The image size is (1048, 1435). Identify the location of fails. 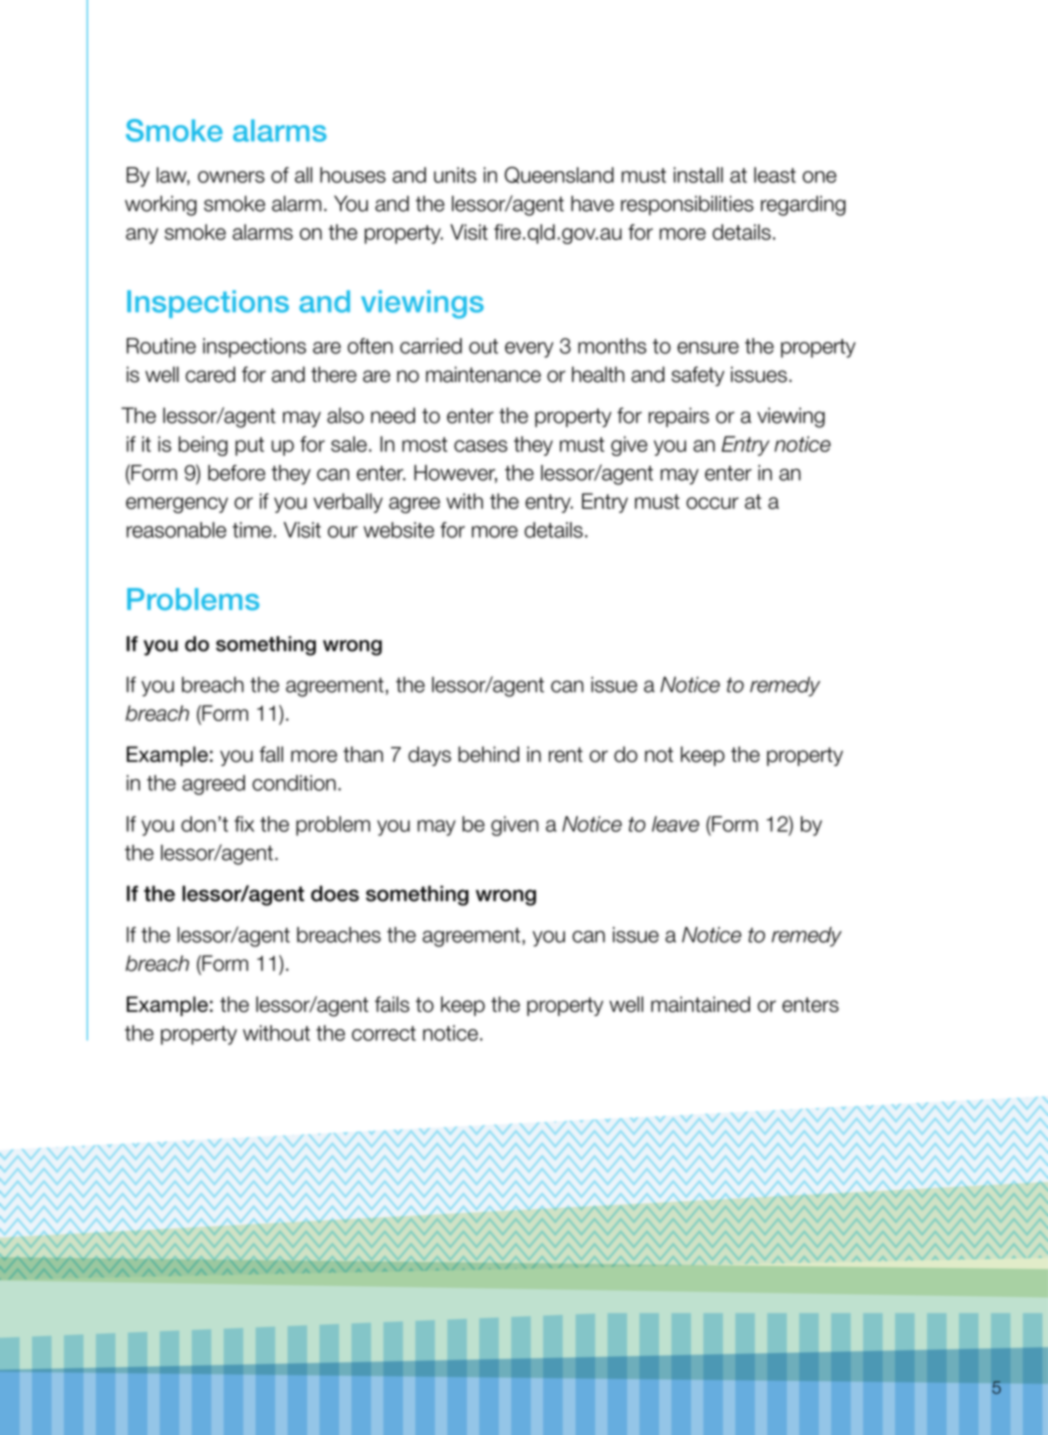
(392, 1004).
